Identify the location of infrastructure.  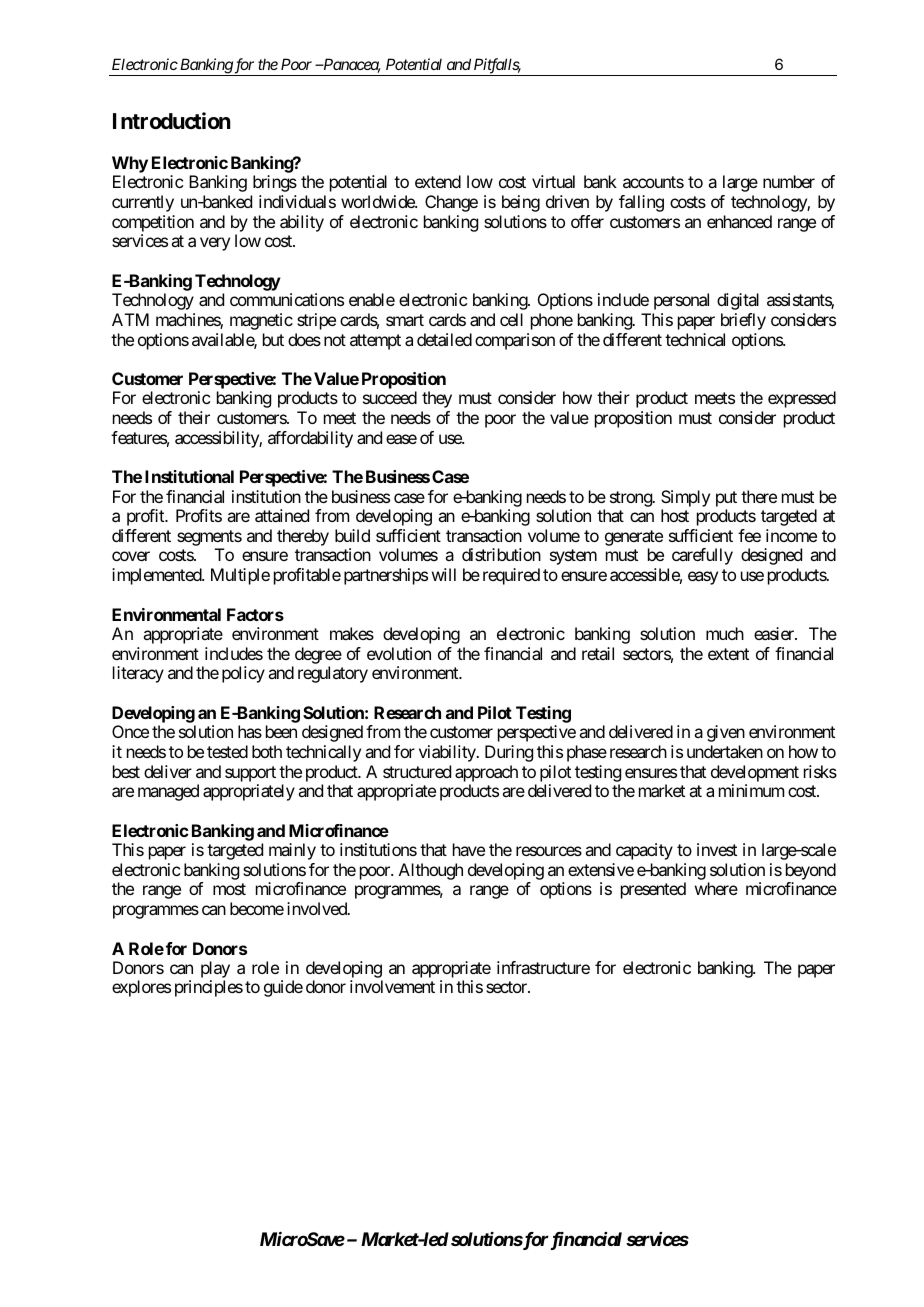
(543, 967).
